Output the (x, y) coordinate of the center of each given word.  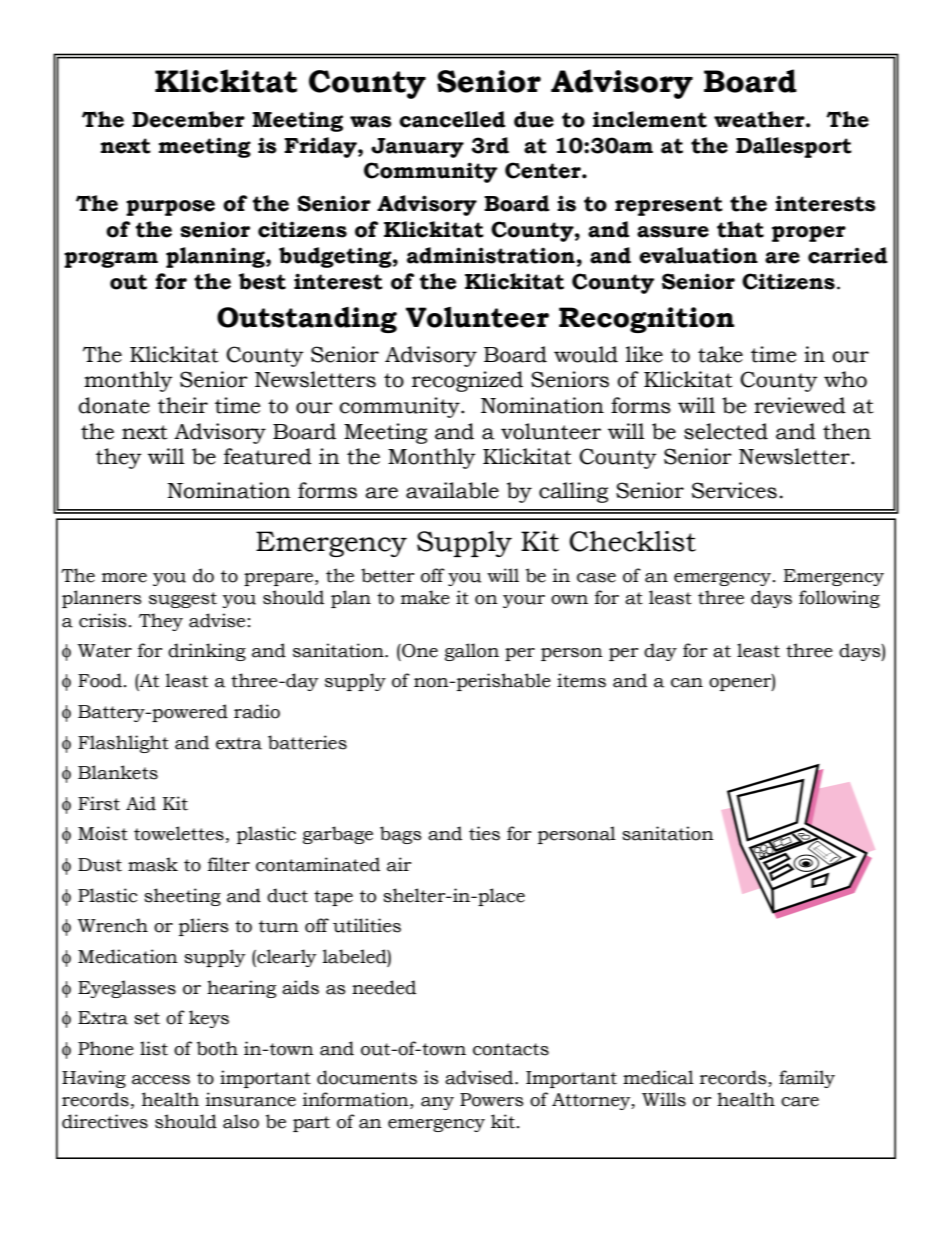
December (188, 119)
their (183, 405)
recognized (467, 381)
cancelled (452, 119)
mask (153, 864)
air (399, 864)
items (581, 680)
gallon (472, 652)
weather (760, 119)
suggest (183, 600)
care (800, 1102)
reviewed (800, 405)
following (839, 599)
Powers (492, 1100)
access (161, 1080)
